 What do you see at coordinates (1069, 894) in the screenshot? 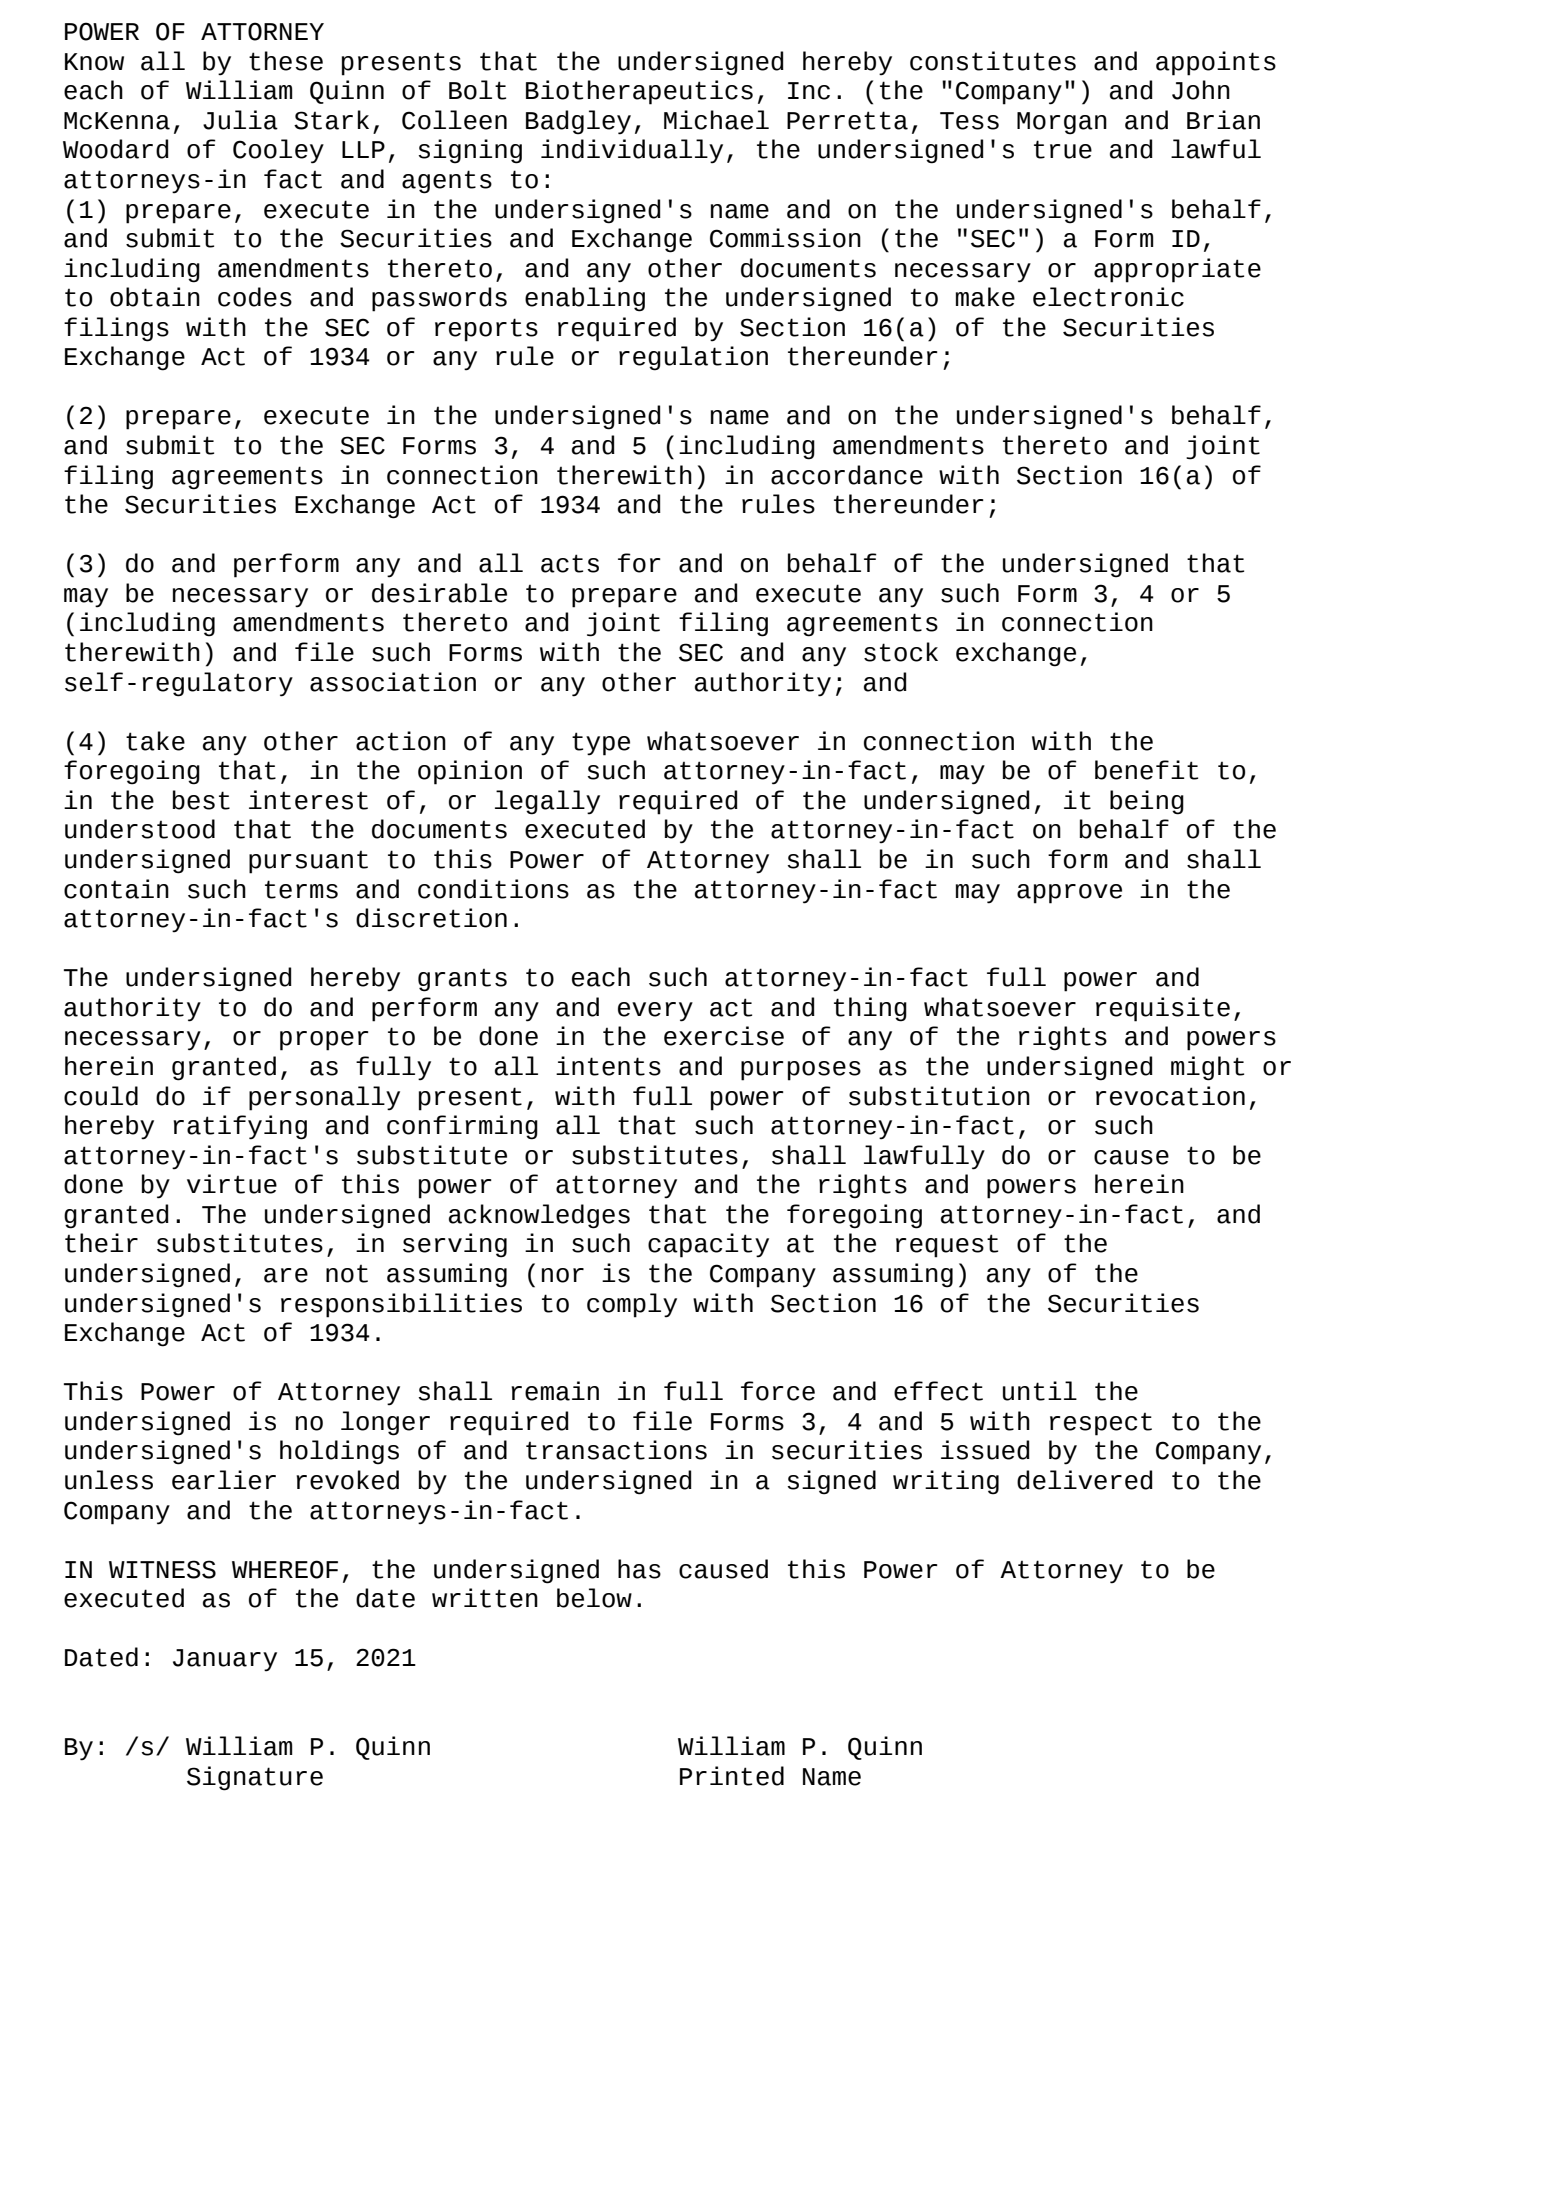
I see `approve` at bounding box center [1069, 894].
